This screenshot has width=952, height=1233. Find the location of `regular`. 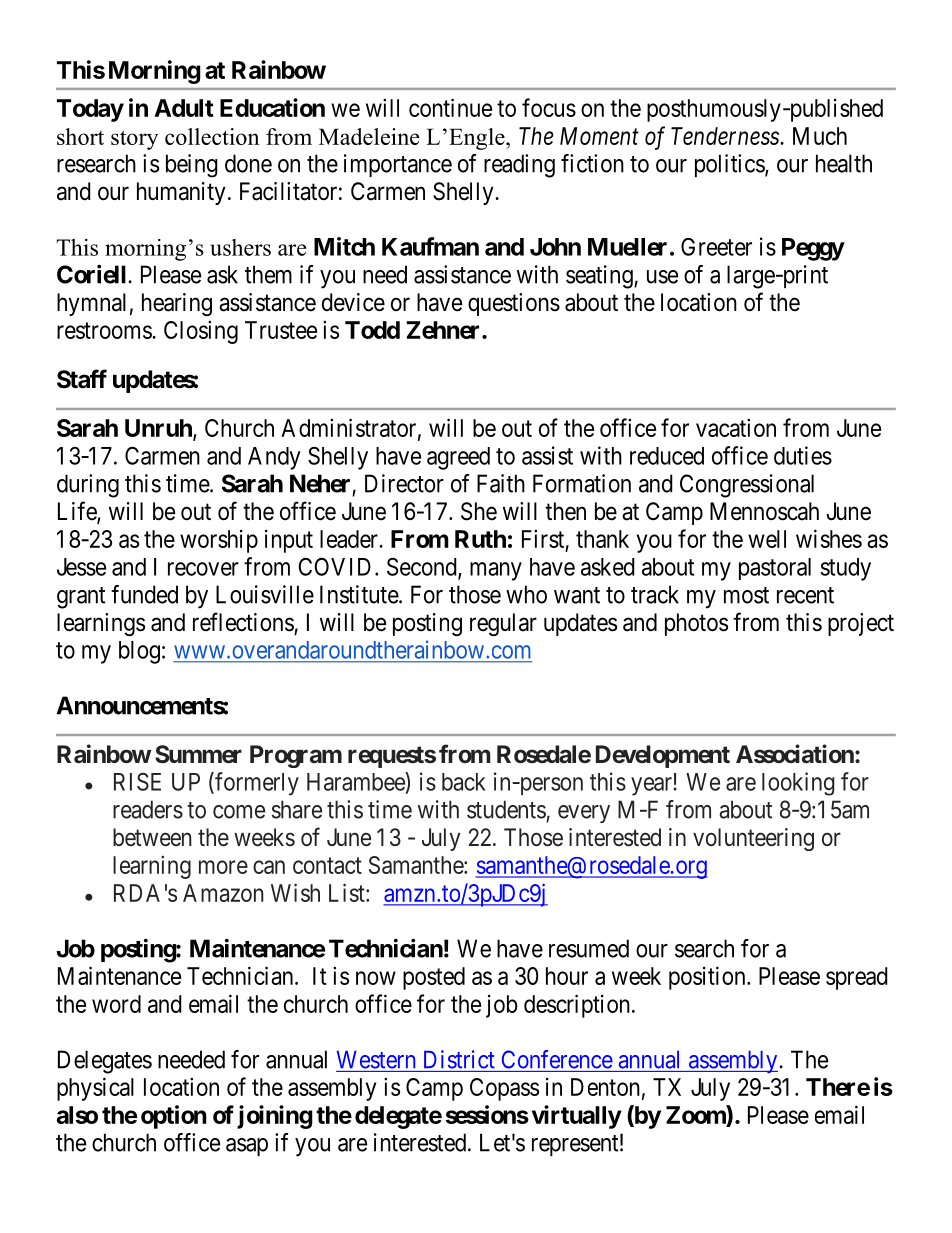

regular is located at coordinates (503, 624).
